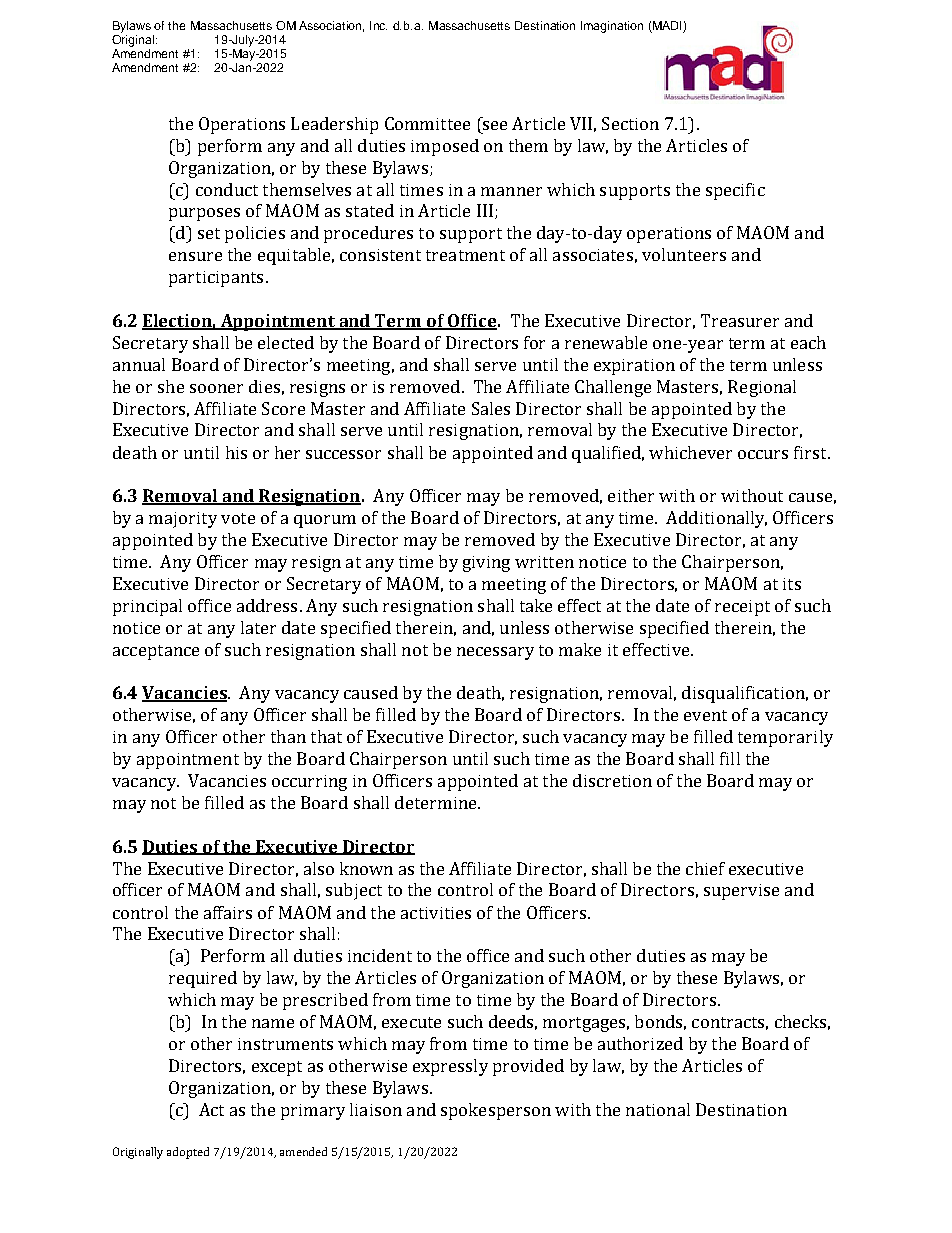 This page has width=952, height=1233. Describe the element at coordinates (684, 254) in the page. I see `volunteers` at that location.
